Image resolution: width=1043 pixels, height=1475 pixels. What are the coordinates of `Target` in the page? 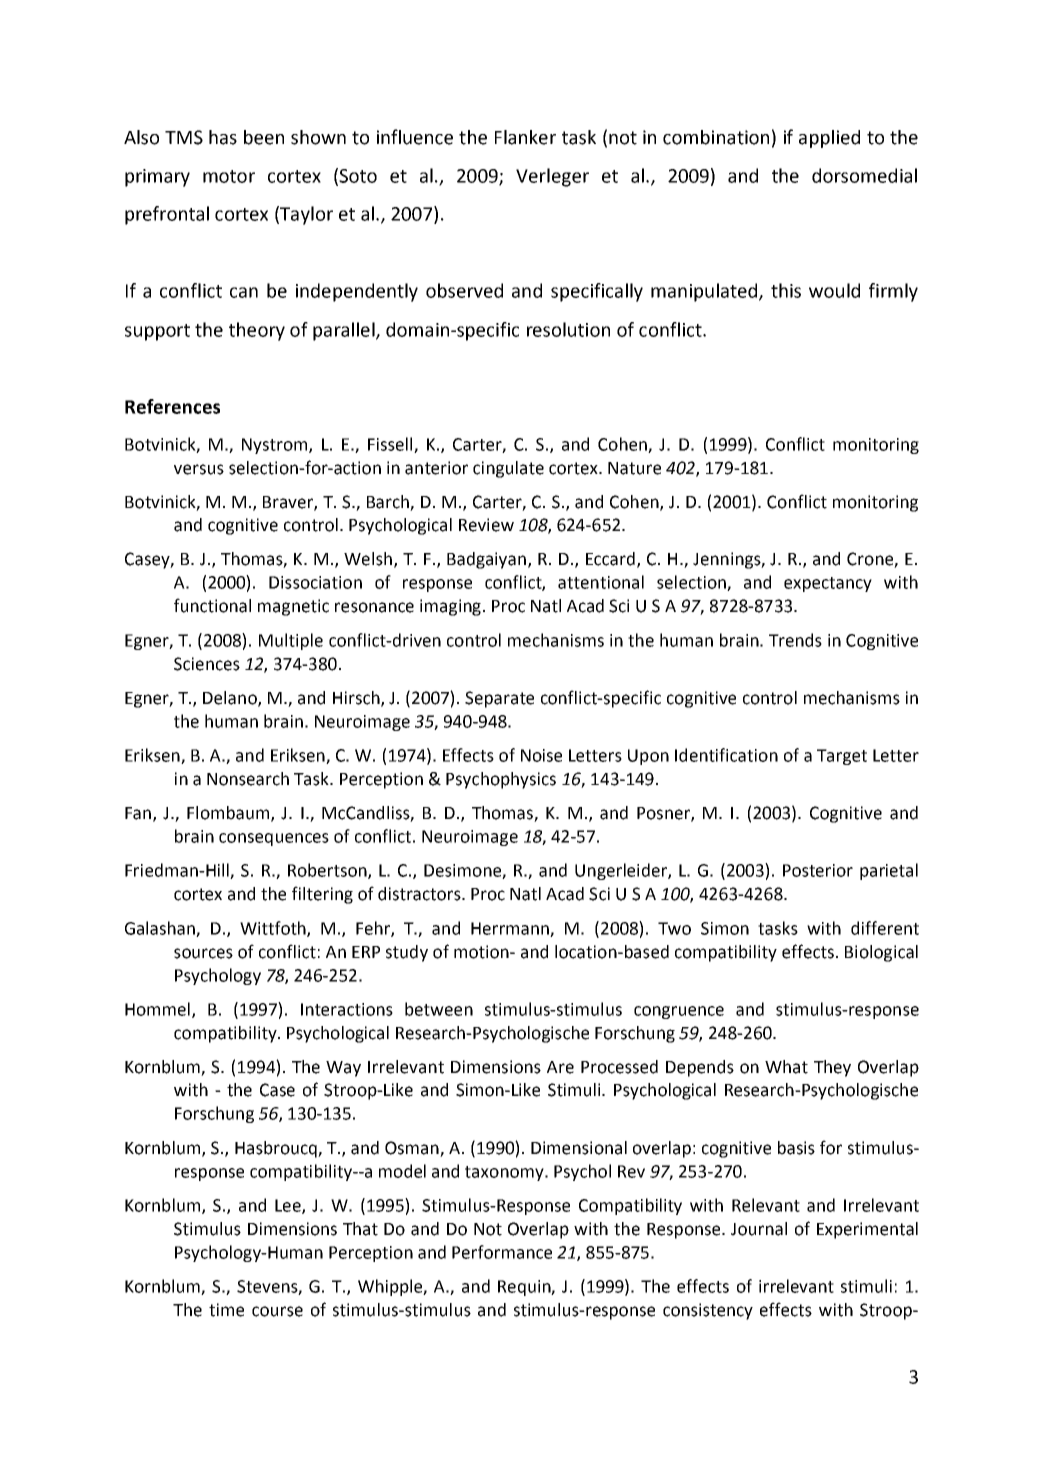 It's located at (842, 757).
